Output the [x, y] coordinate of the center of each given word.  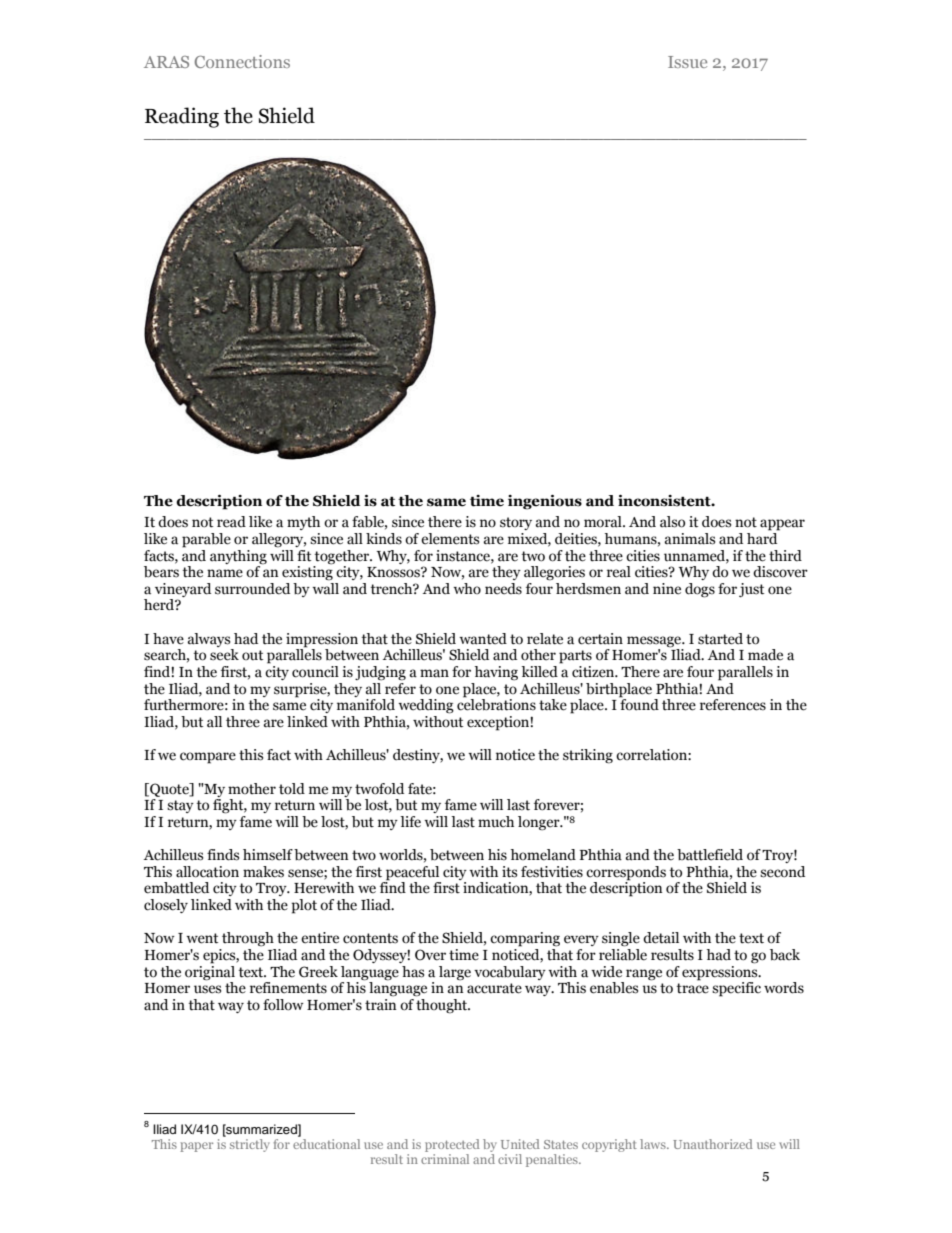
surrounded [252, 589]
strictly [249, 1145]
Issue [687, 62]
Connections [242, 61]
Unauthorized [713, 1144]
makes [263, 872]
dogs [700, 590]
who [467, 588]
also [672, 522]
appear [782, 525]
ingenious [545, 502]
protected [452, 1145]
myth [303, 523]
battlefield [710, 855]
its [509, 872]
